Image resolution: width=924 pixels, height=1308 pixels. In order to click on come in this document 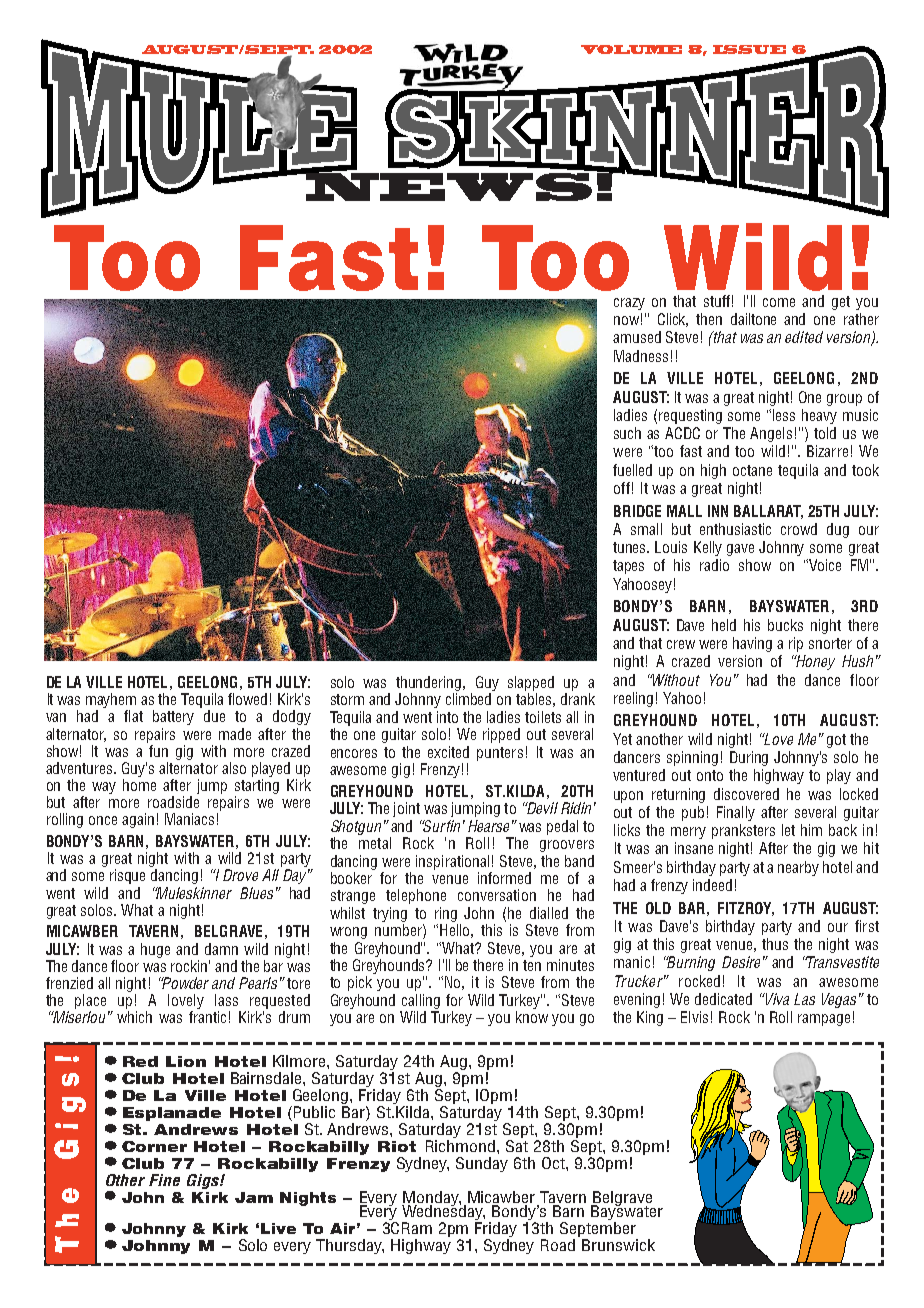, I will do `click(779, 302)`.
